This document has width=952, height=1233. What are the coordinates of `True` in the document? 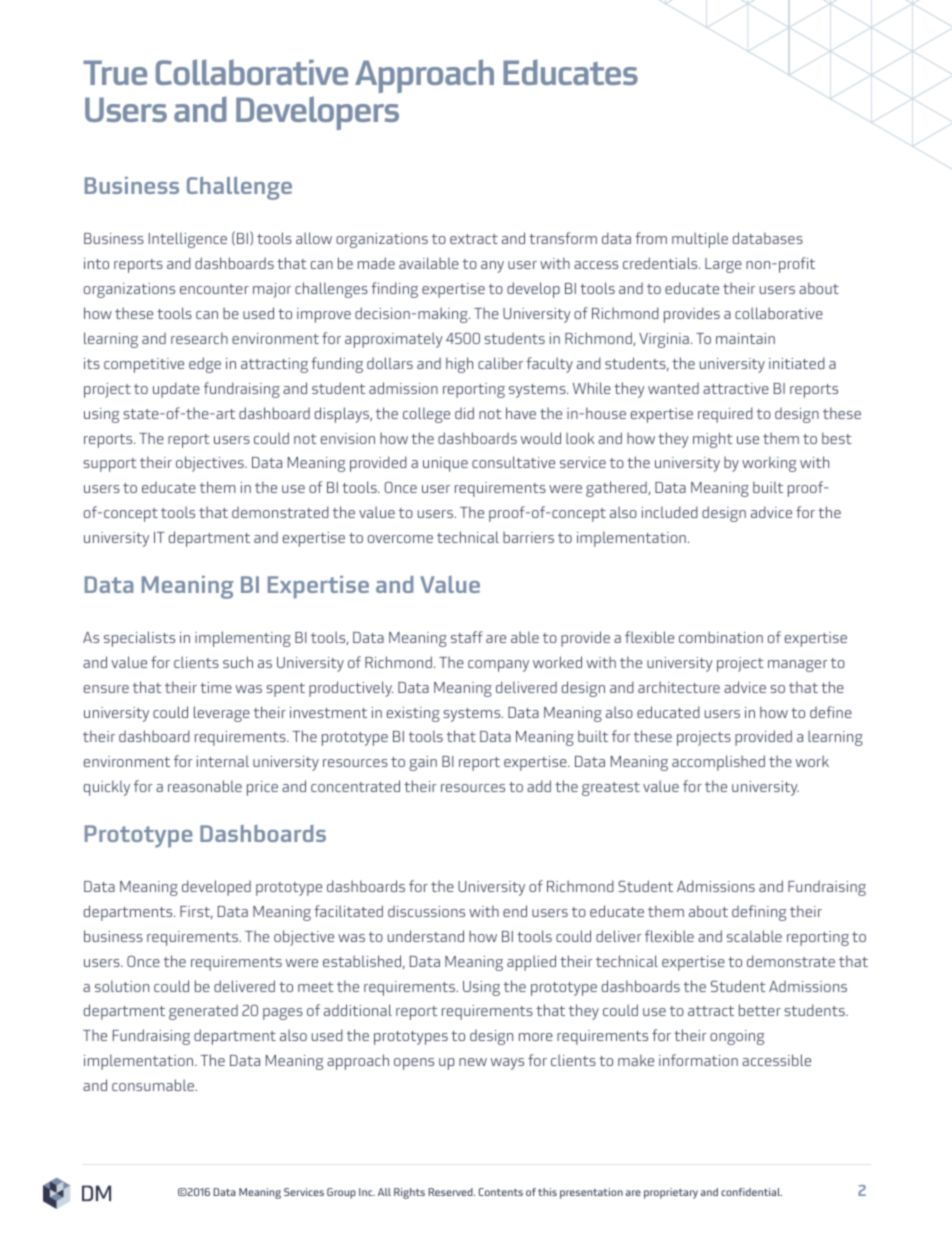 It's located at (115, 72).
